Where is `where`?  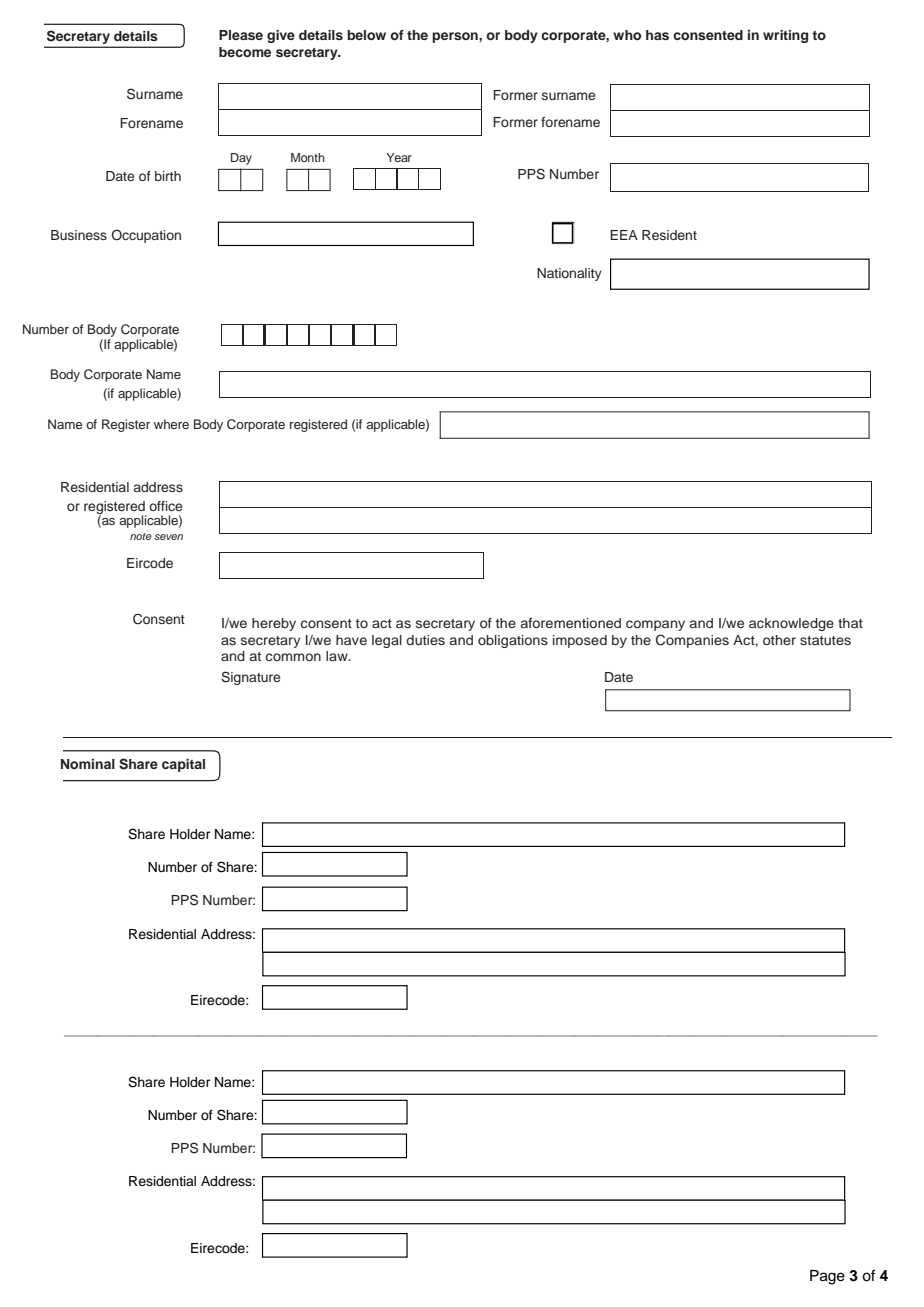
where is located at coordinates (171, 424).
